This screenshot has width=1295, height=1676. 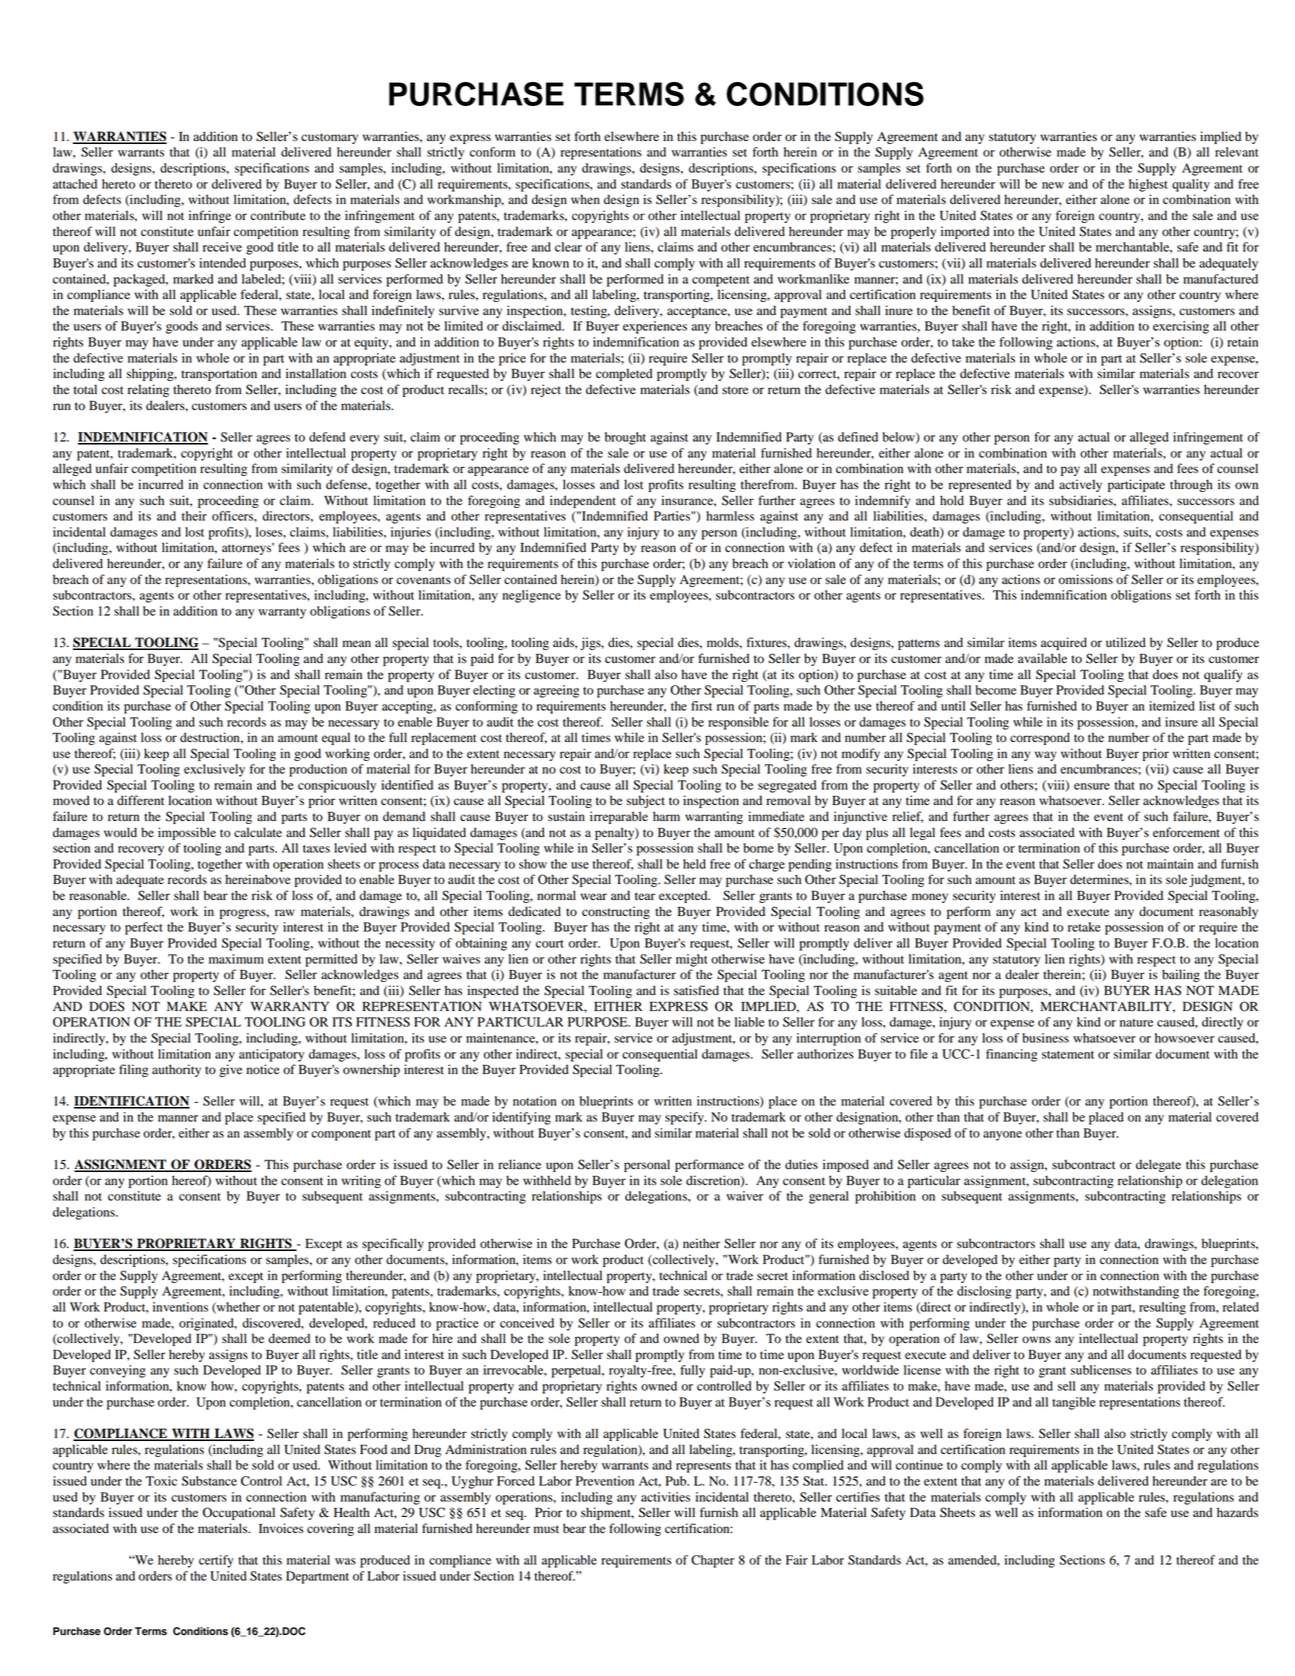 I want to click on brought, so click(x=625, y=438).
